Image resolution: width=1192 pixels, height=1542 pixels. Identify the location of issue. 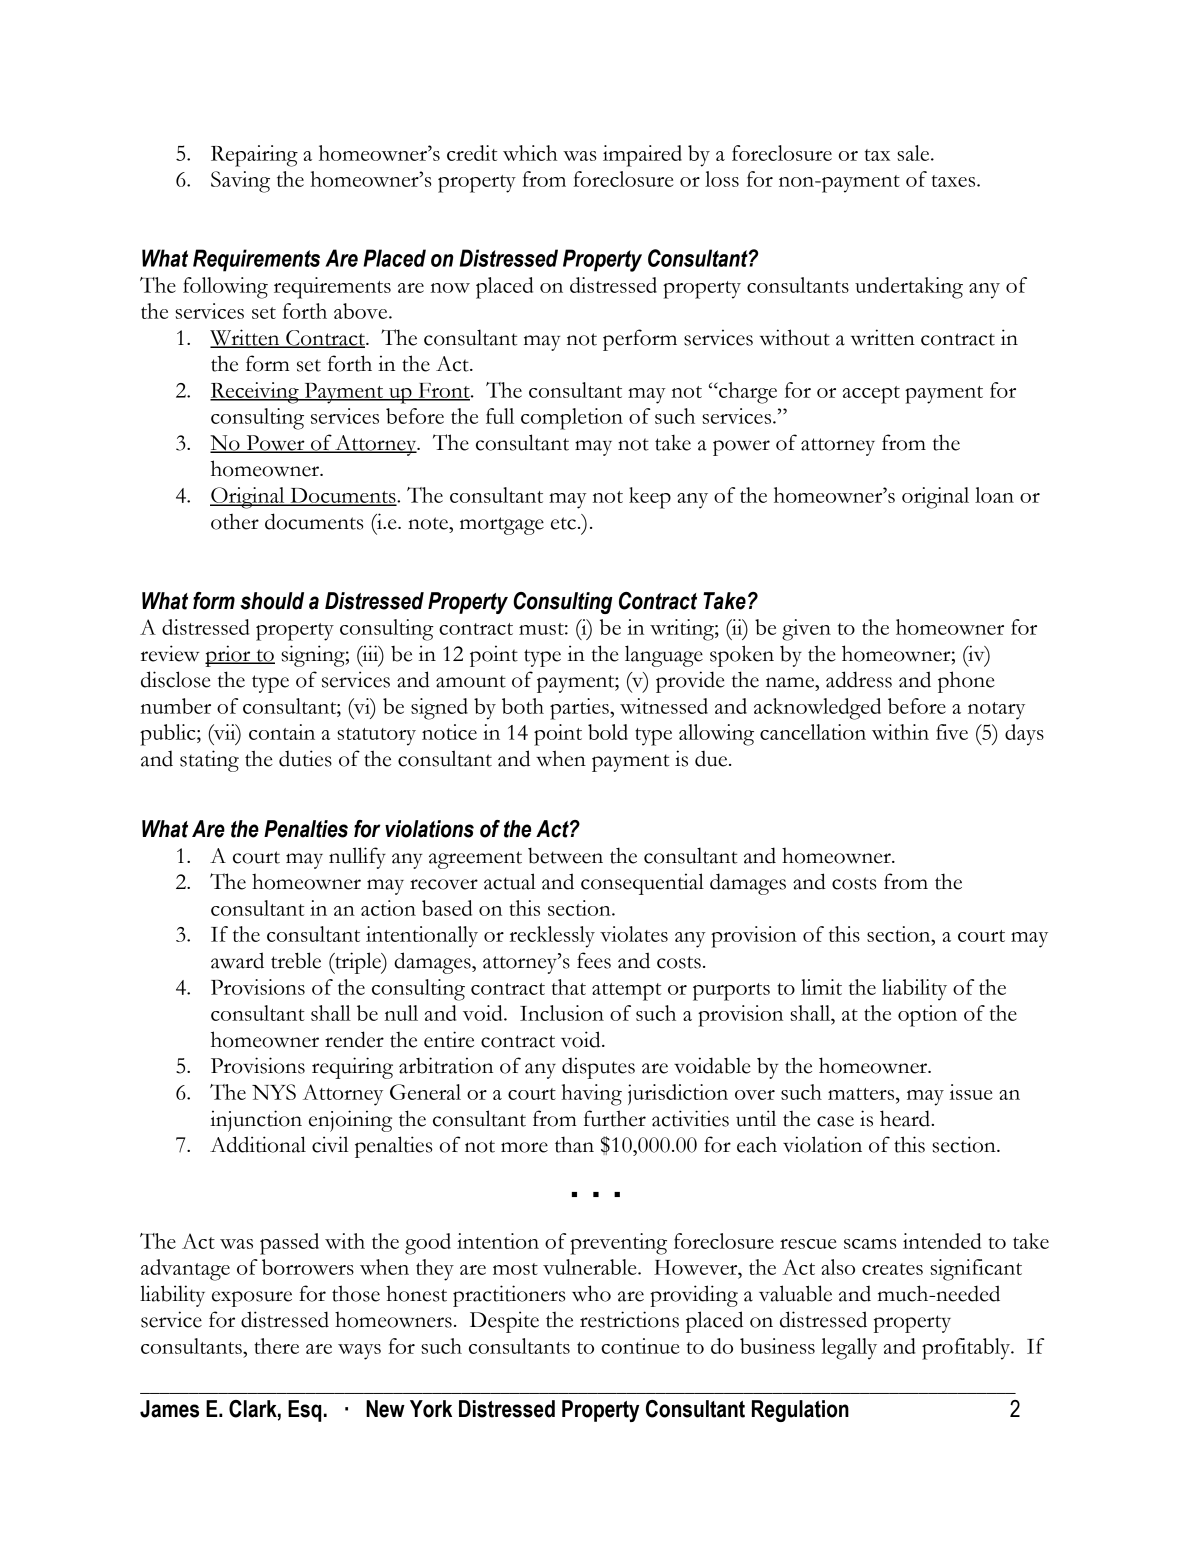
(971, 1092).
